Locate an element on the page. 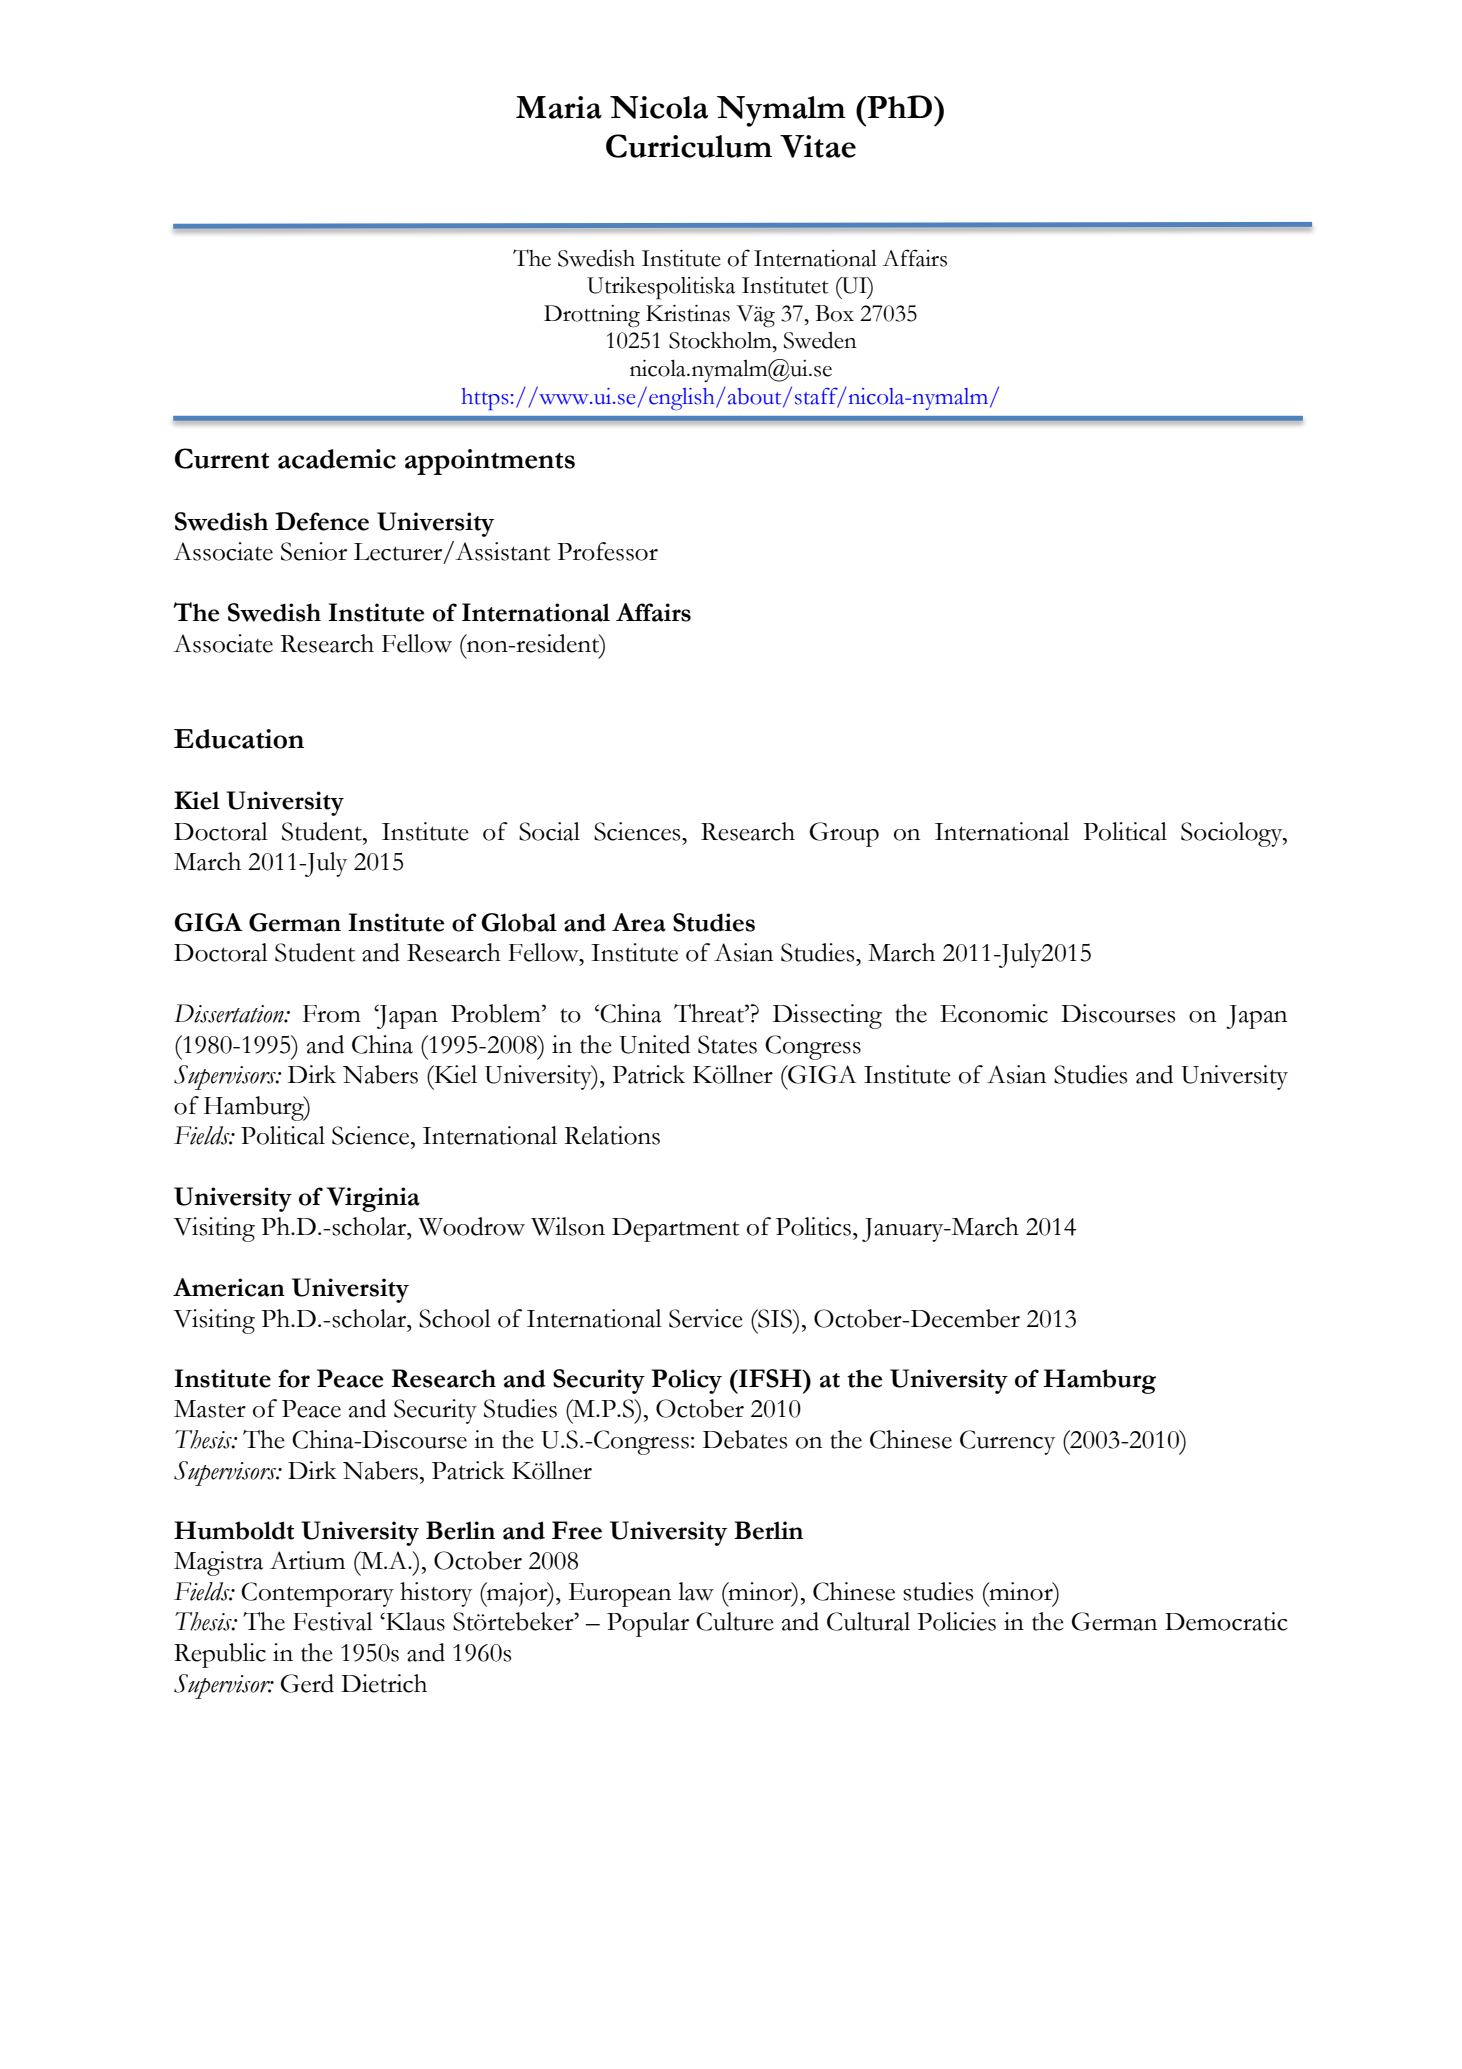  Festival is located at coordinates (333, 1621).
